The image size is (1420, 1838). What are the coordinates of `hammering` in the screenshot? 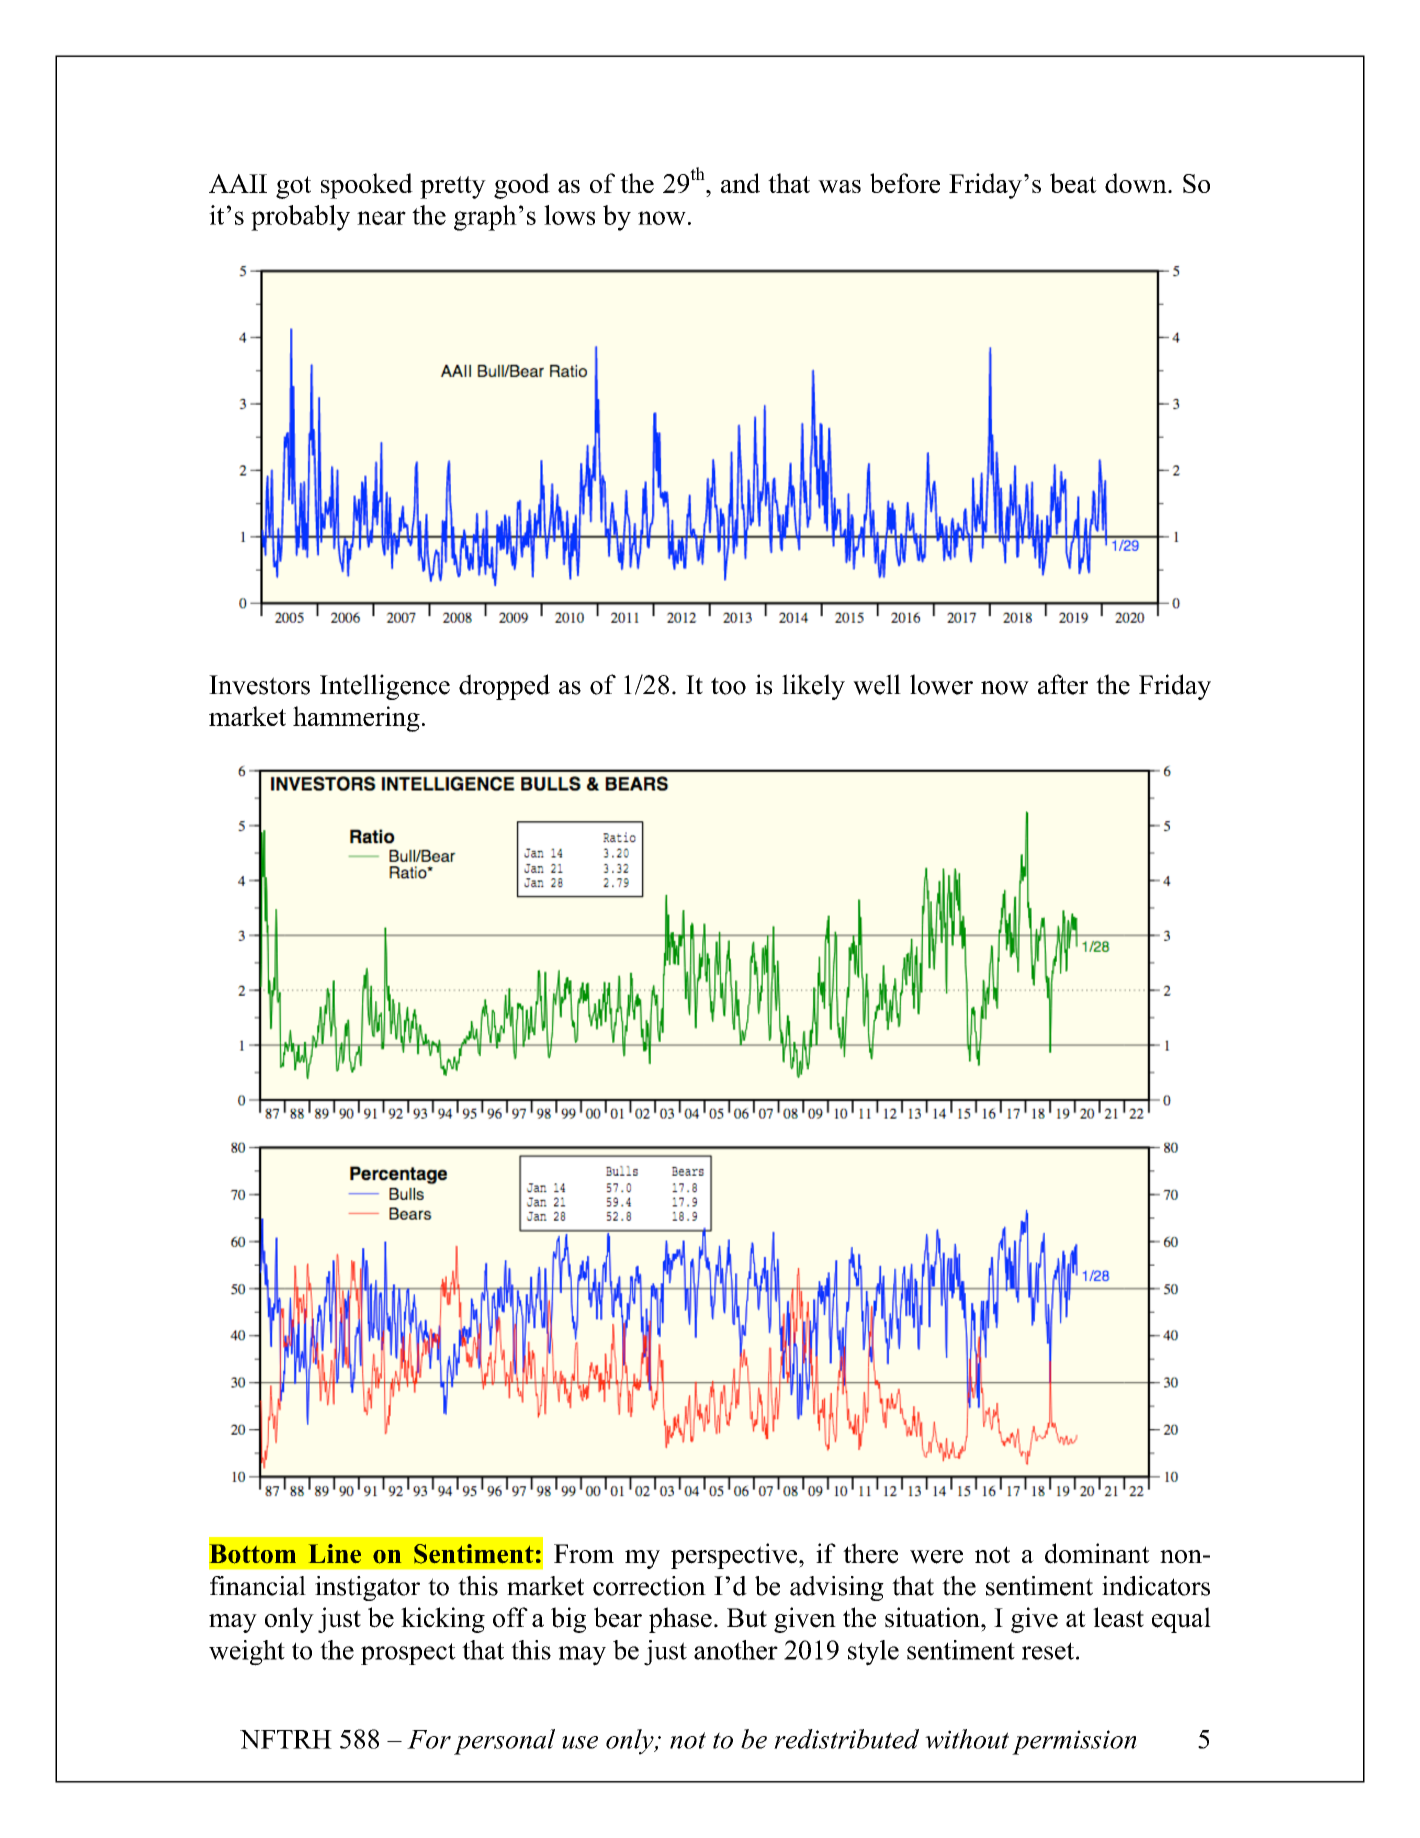 It's located at (356, 719).
